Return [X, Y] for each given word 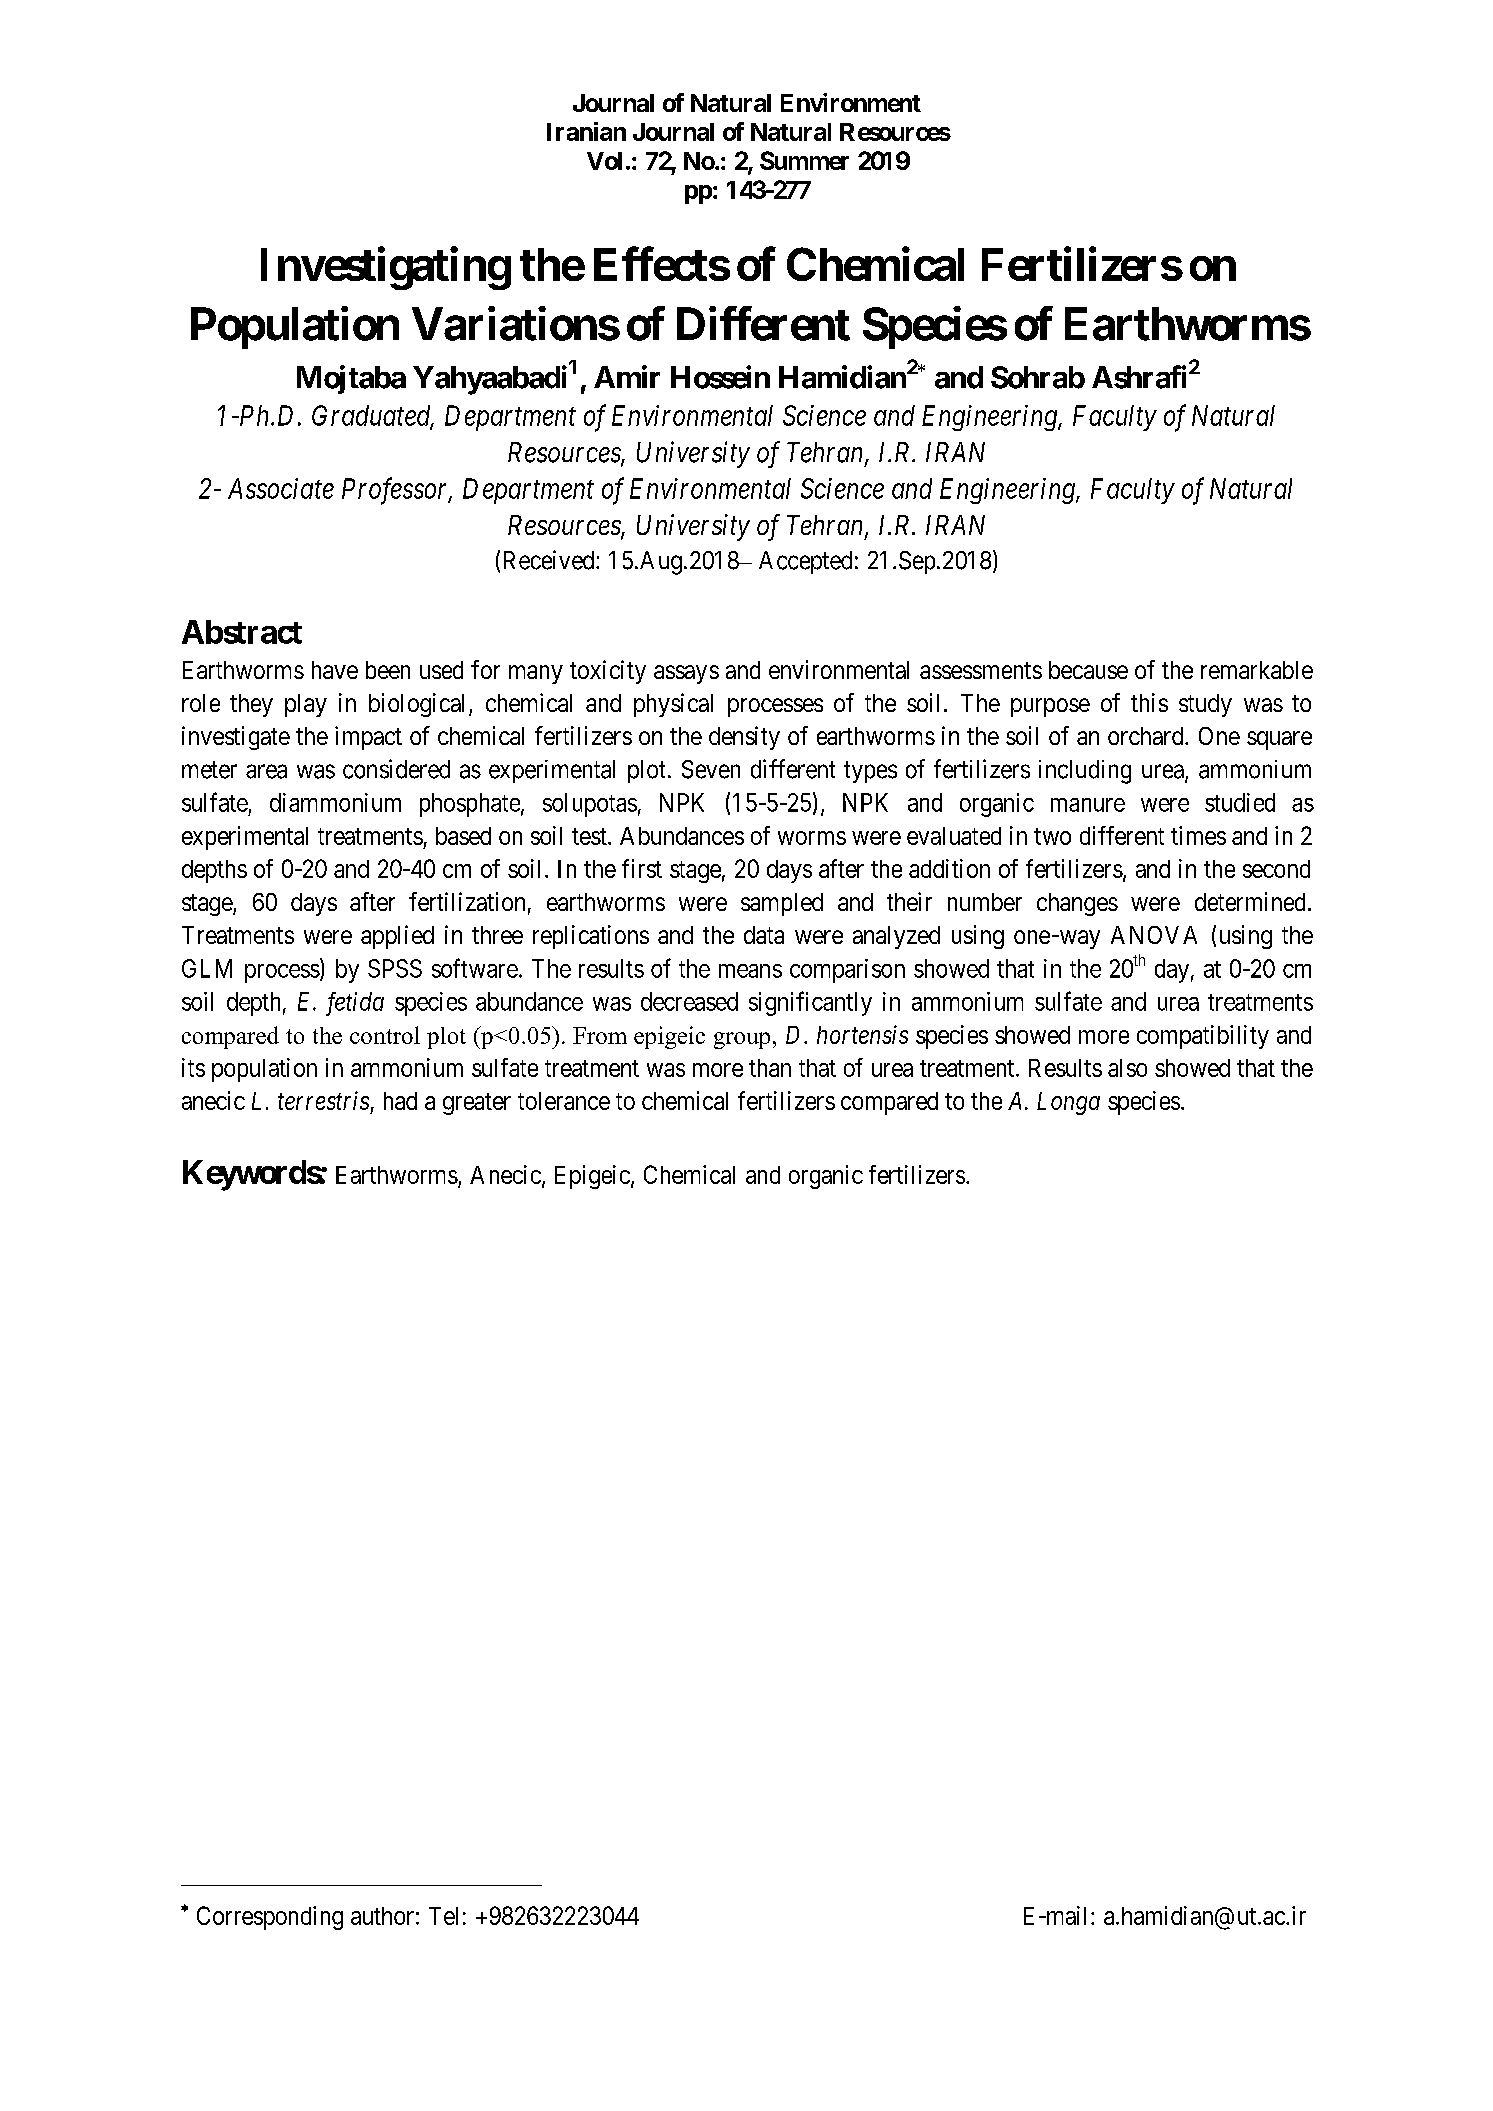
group [742, 1040]
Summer [804, 160]
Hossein [720, 377]
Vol [604, 161]
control [385, 1035]
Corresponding [270, 1918]
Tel [443, 1916]
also [1127, 1068]
